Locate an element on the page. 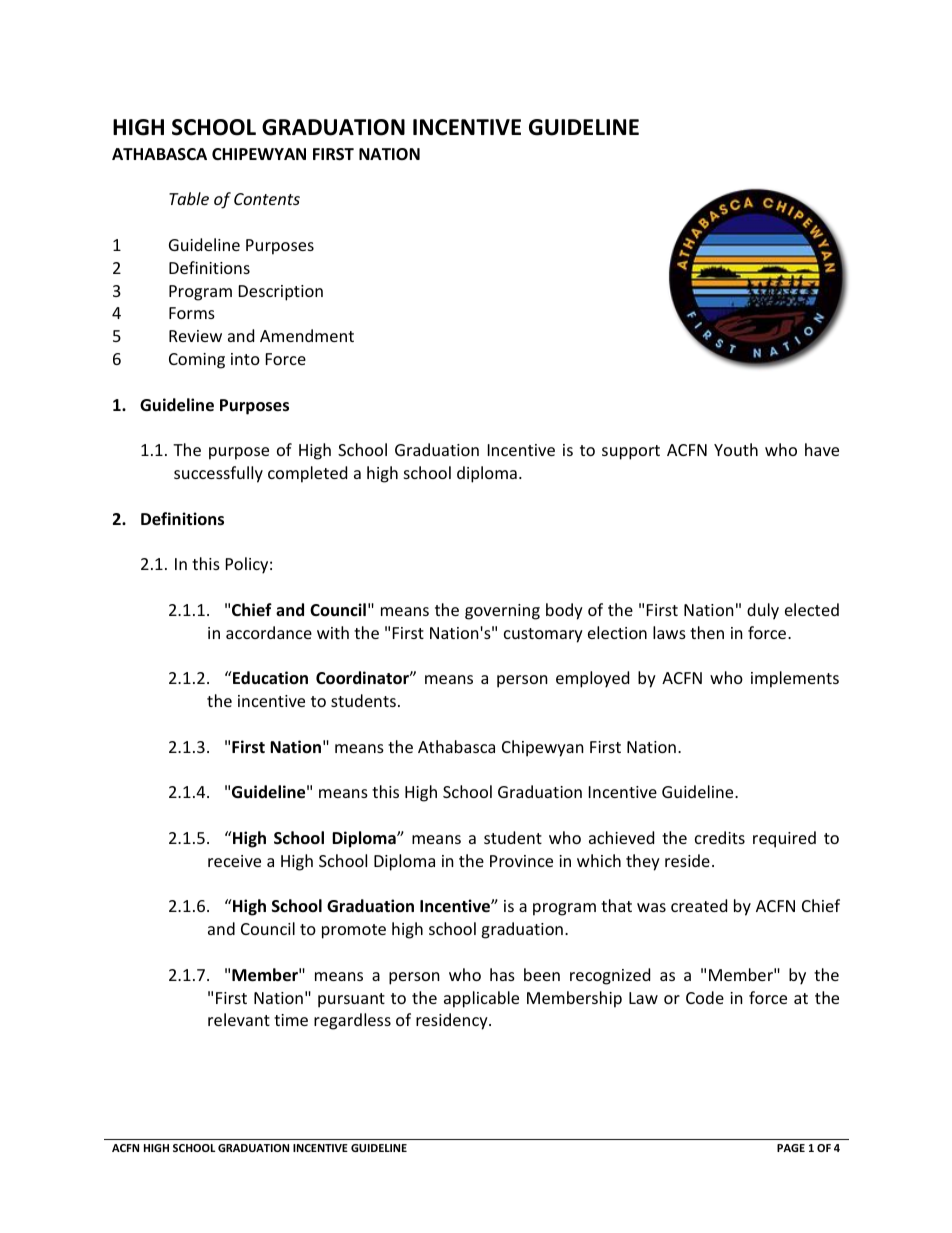  Contents is located at coordinates (267, 199).
